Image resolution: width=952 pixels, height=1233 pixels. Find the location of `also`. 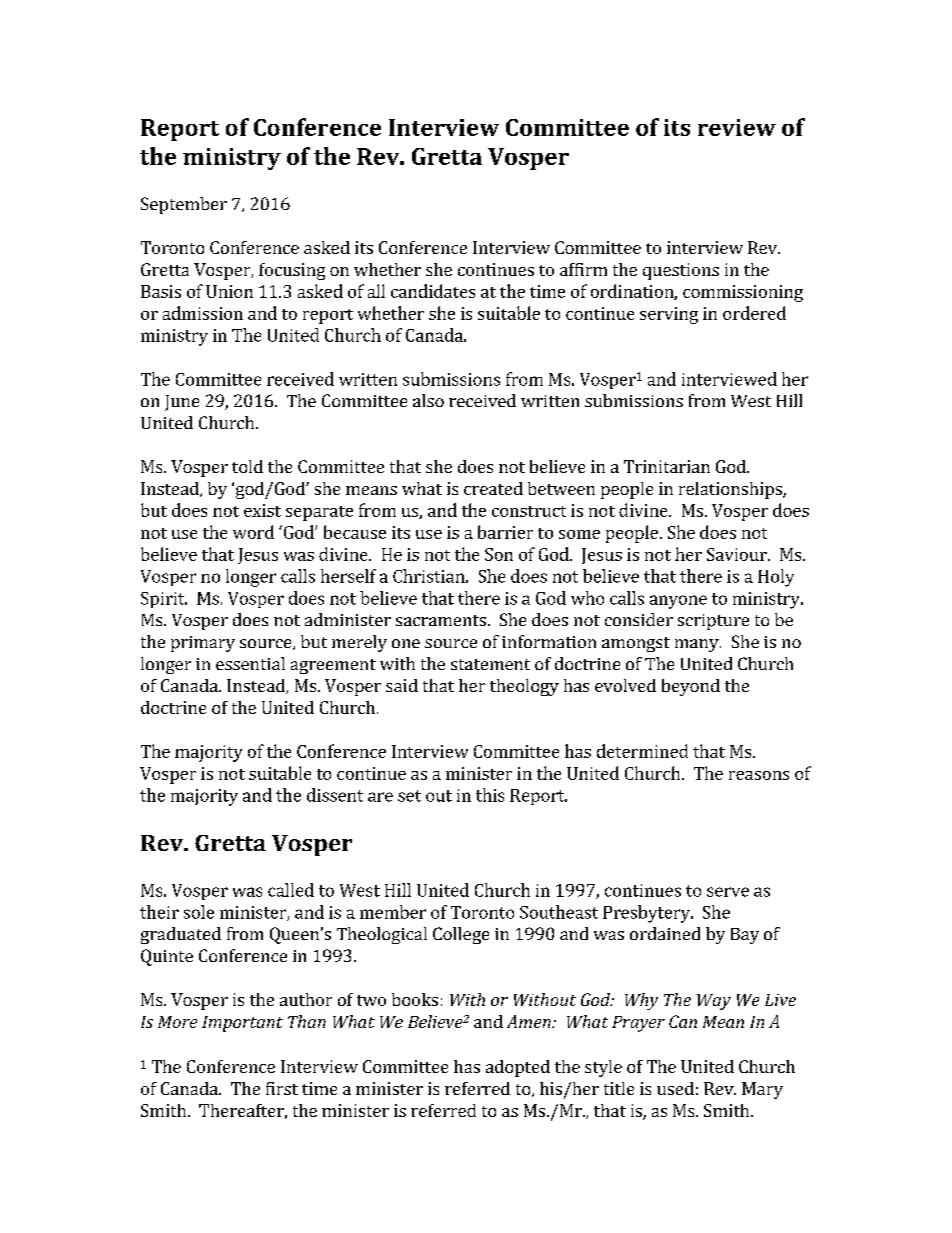

also is located at coordinates (428, 400).
